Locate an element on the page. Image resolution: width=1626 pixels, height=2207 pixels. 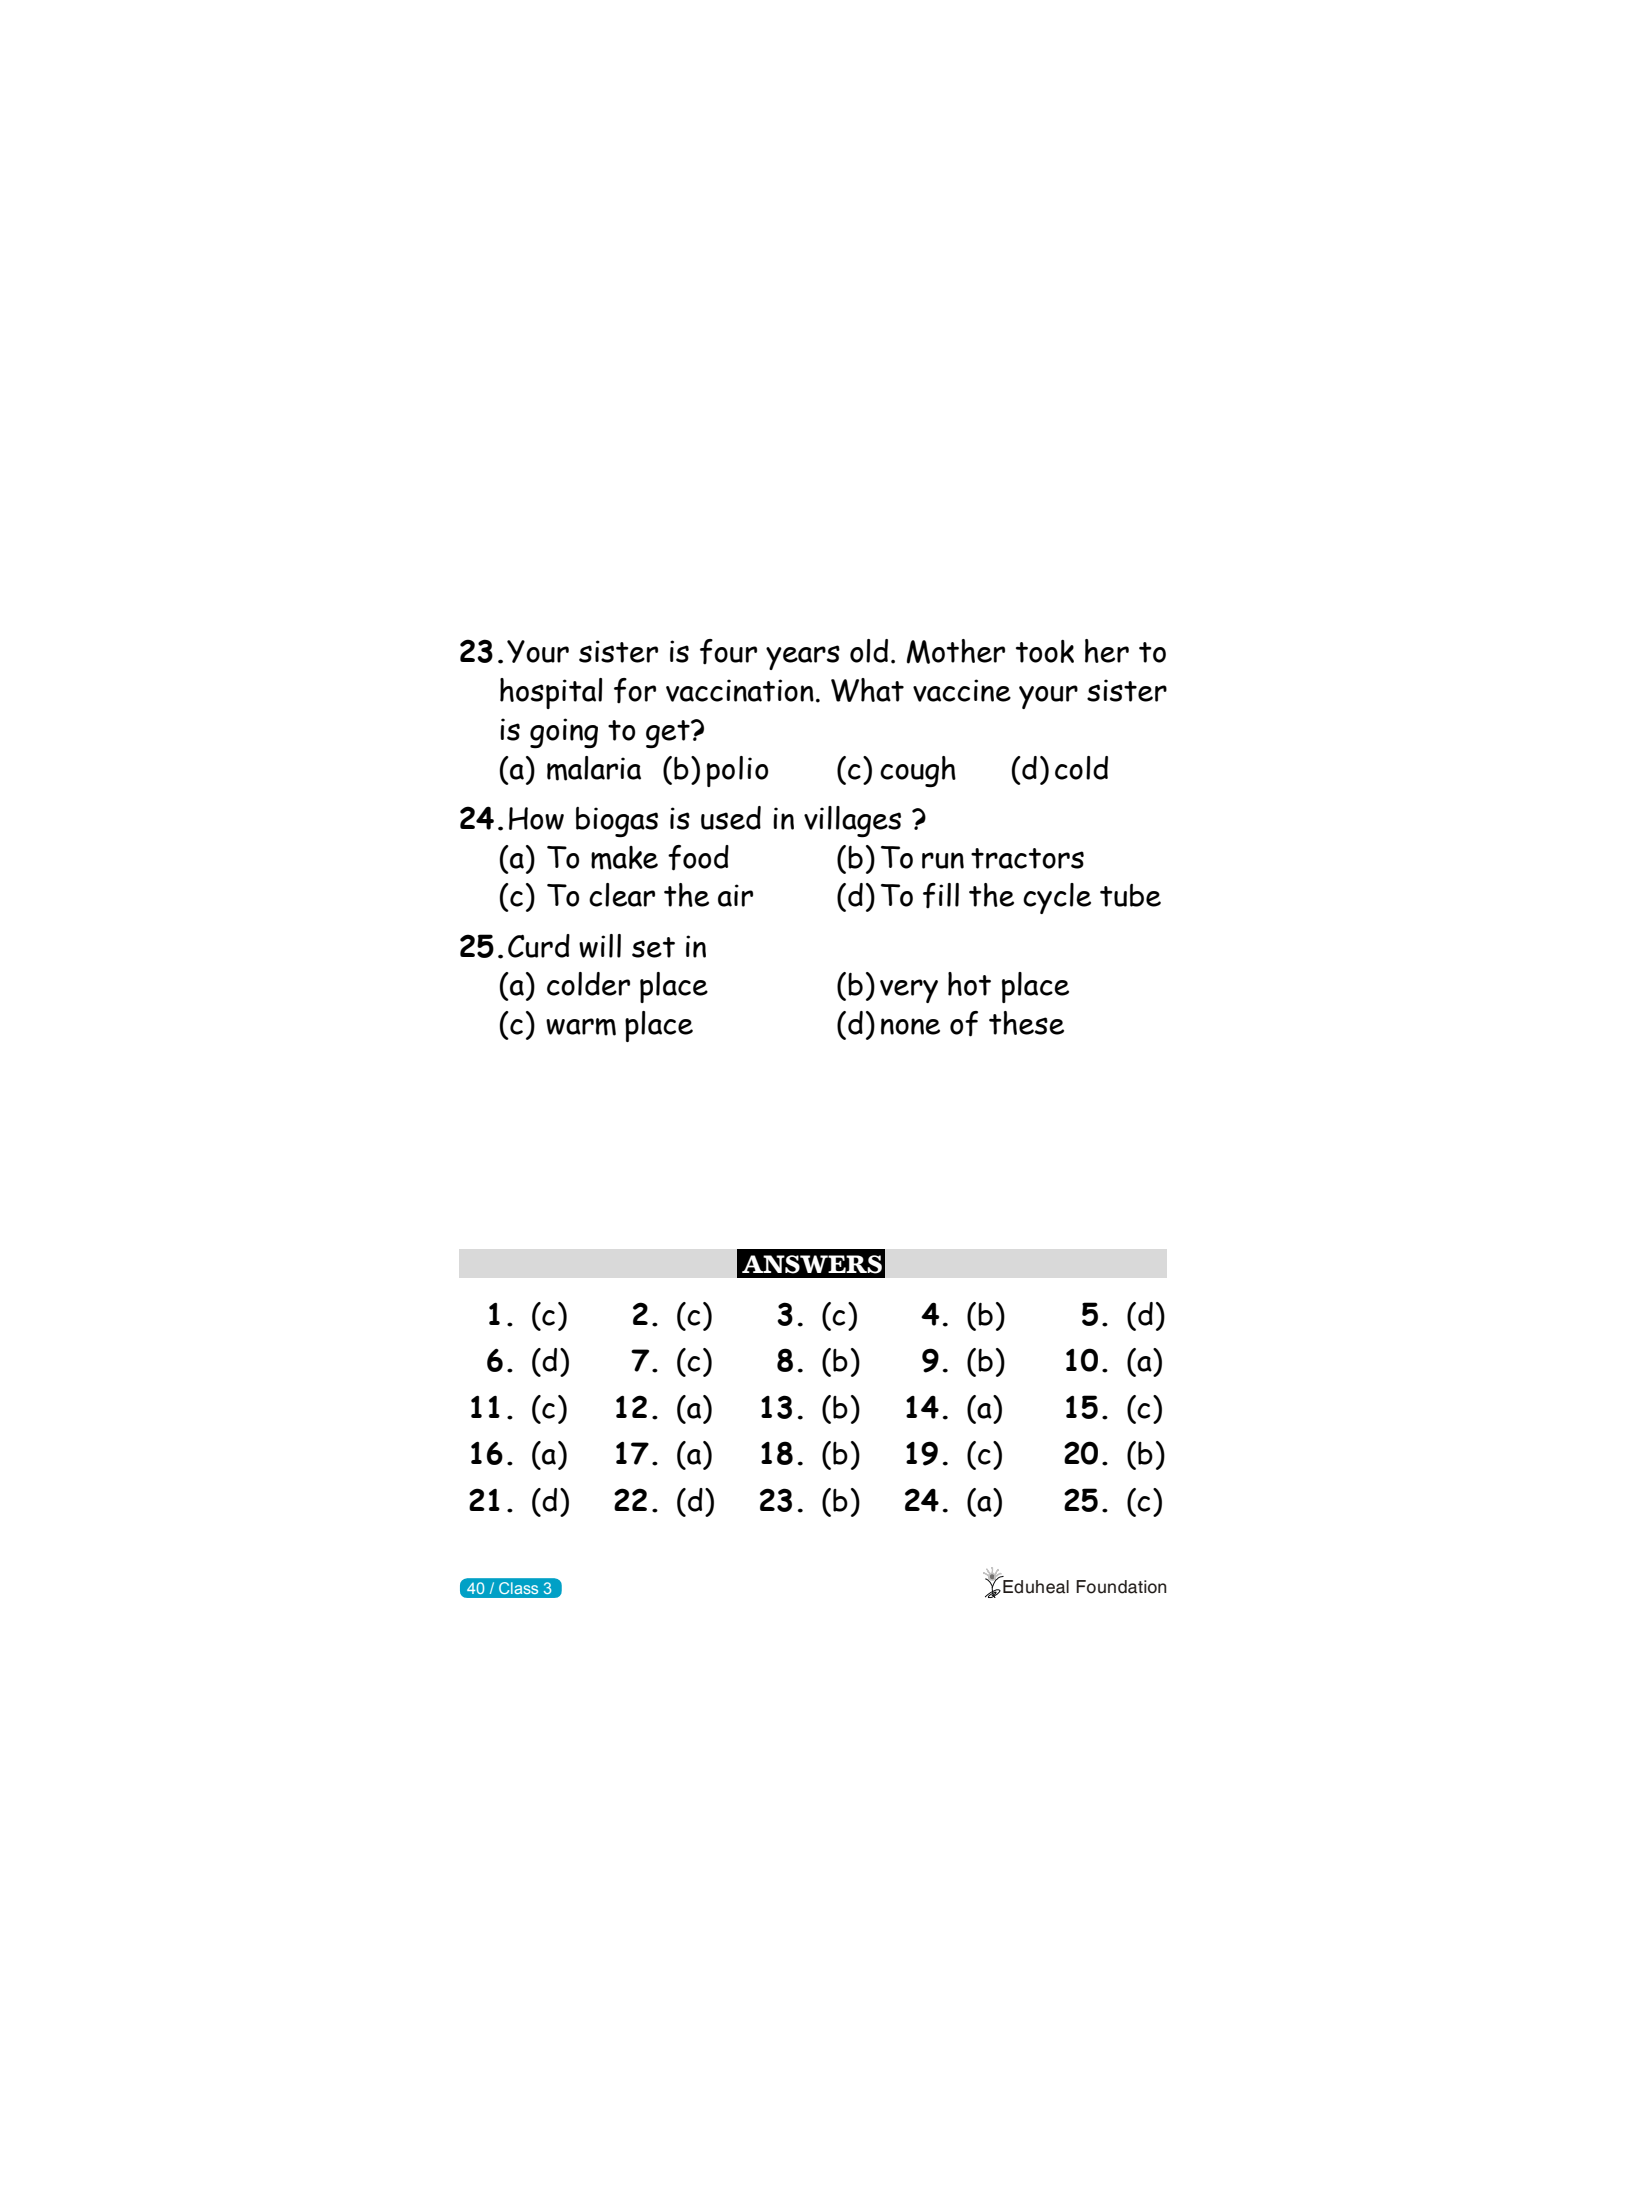
cycle is located at coordinates (1057, 898).
